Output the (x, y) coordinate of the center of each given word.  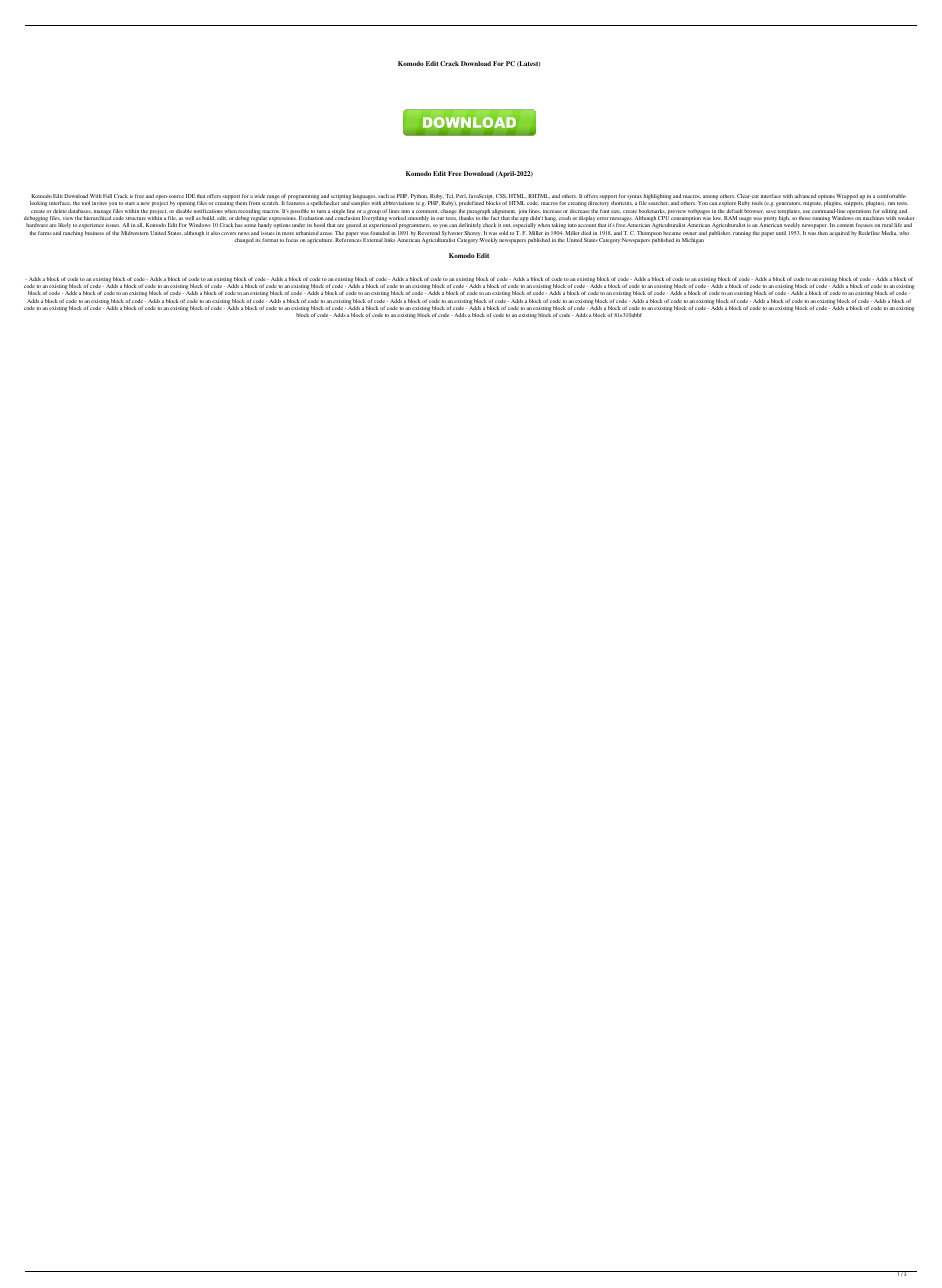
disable (184, 211)
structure (136, 218)
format (270, 240)
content (845, 225)
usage (745, 220)
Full (107, 196)
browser (754, 211)
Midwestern (135, 233)
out (507, 225)
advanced (805, 196)
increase (552, 211)
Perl (461, 196)
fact (495, 218)
